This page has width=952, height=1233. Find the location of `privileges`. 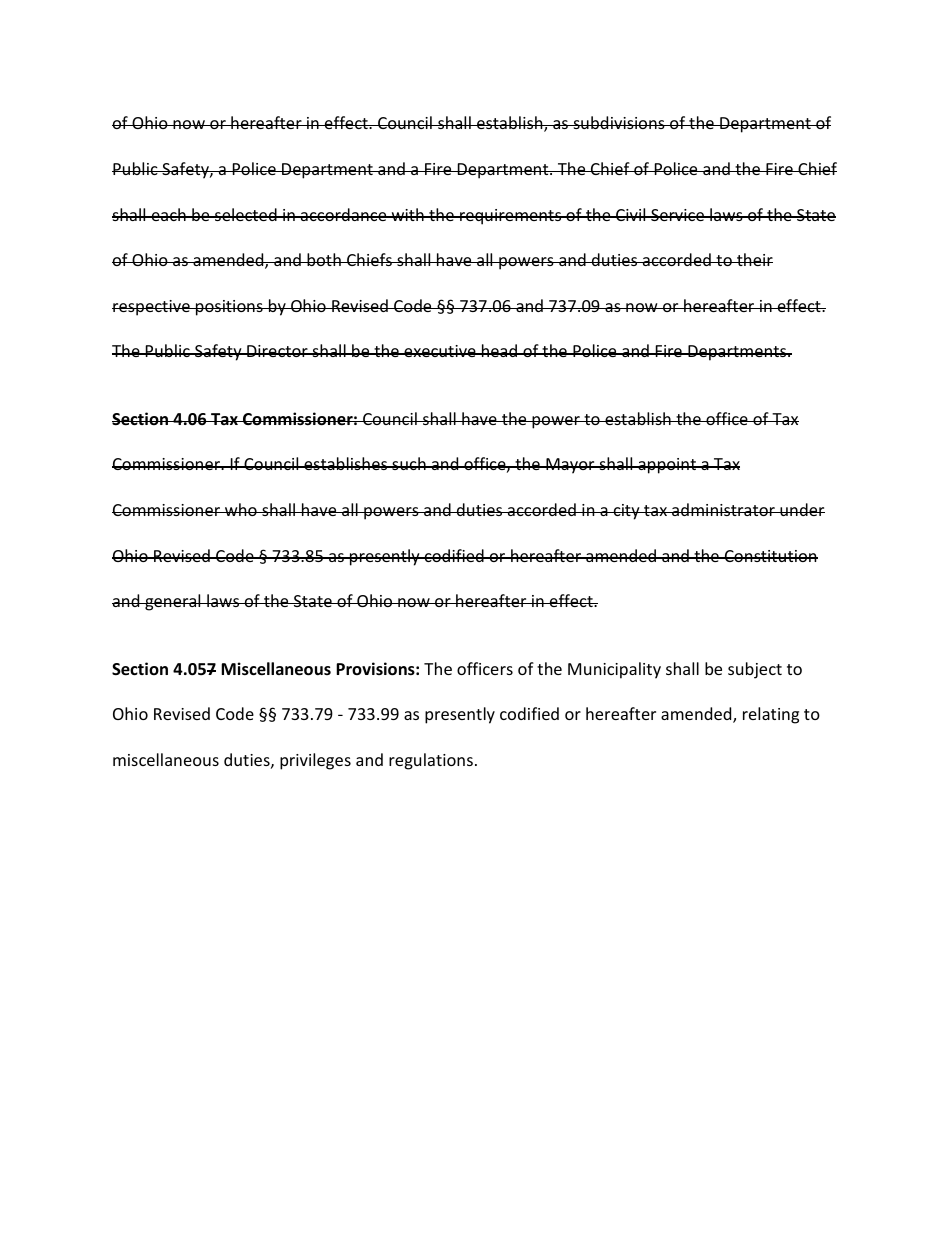

privileges is located at coordinates (315, 761).
